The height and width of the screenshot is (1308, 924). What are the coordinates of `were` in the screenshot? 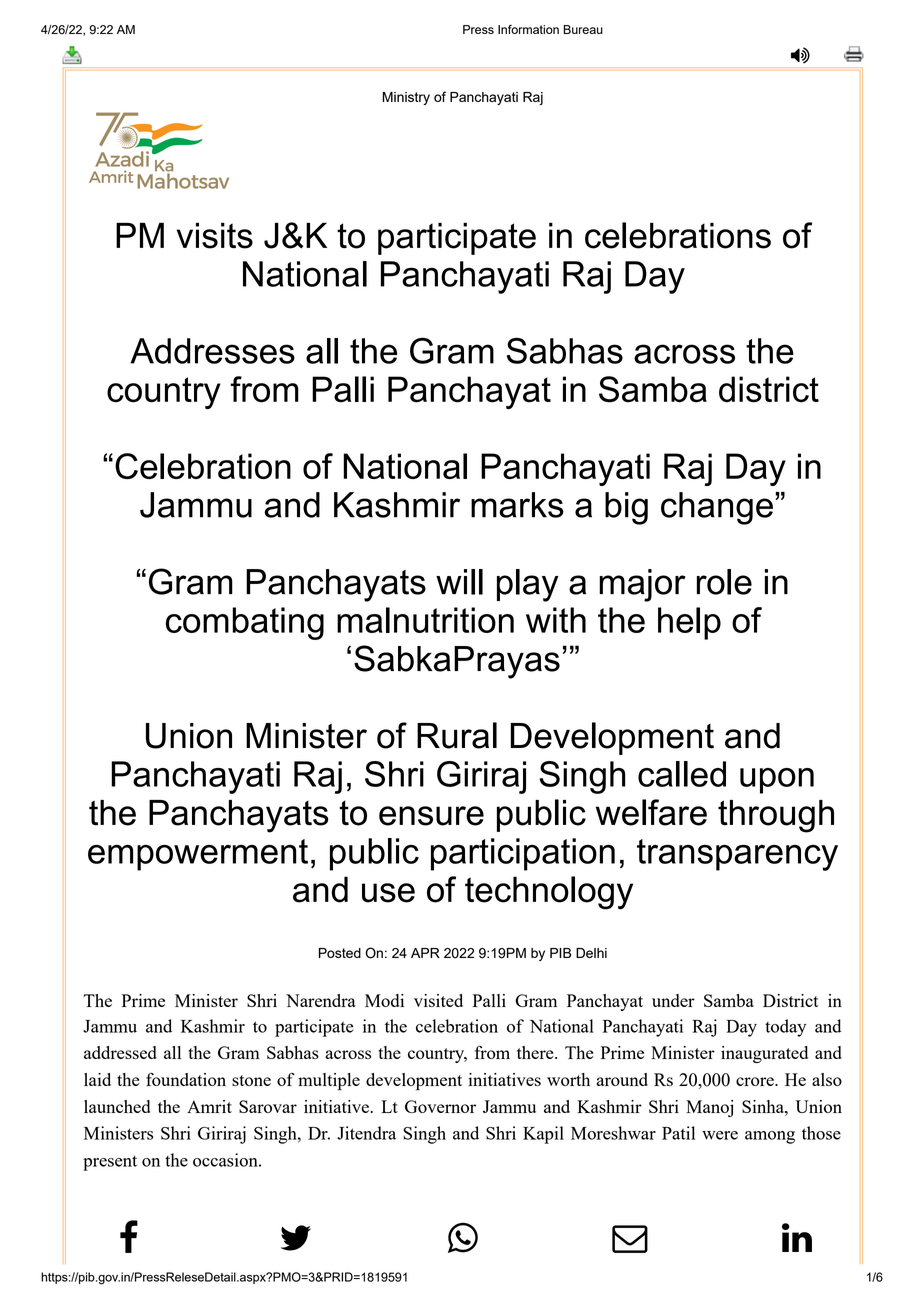 It's located at (720, 1135).
